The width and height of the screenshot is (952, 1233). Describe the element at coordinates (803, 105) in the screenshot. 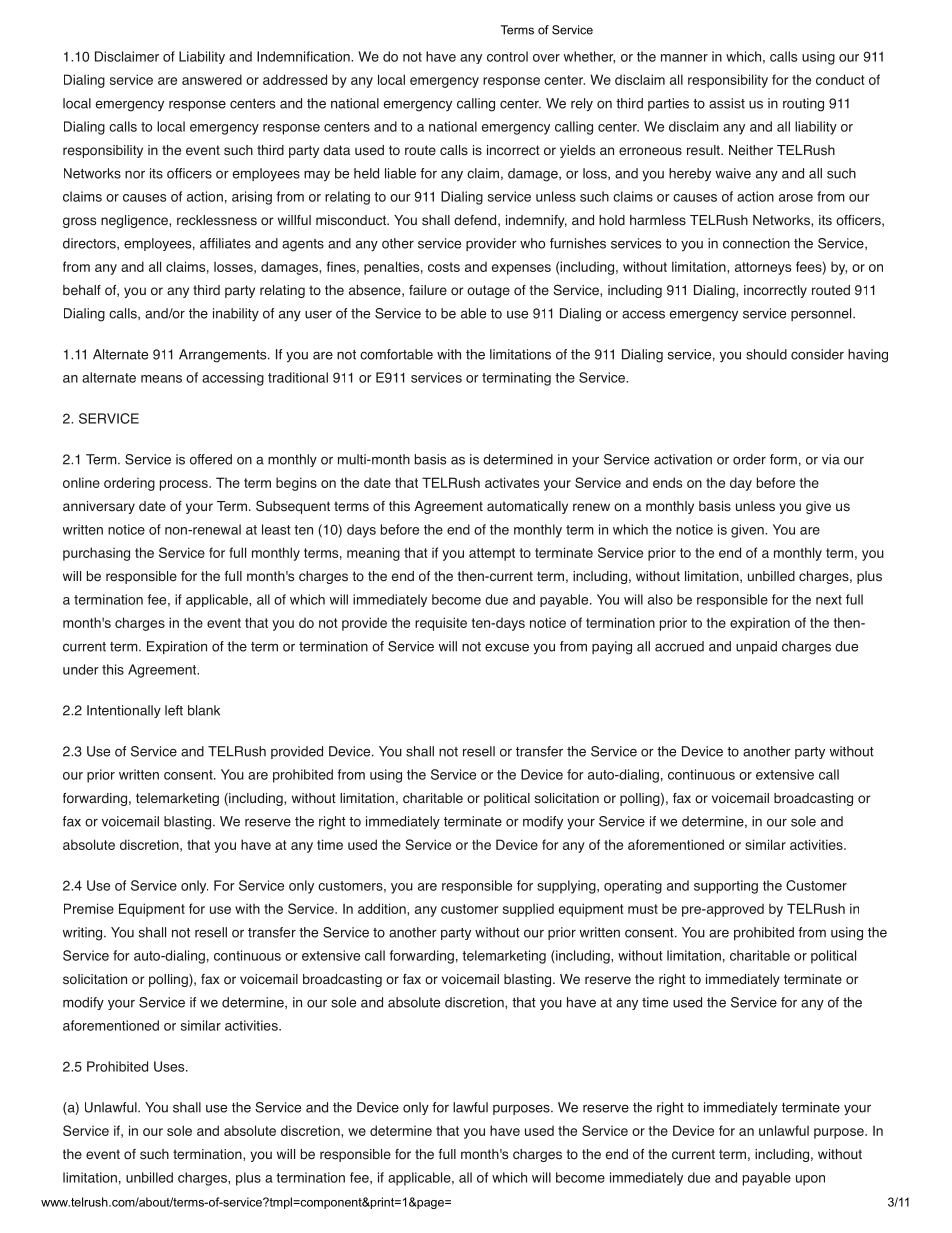

I see `routing` at that location.
